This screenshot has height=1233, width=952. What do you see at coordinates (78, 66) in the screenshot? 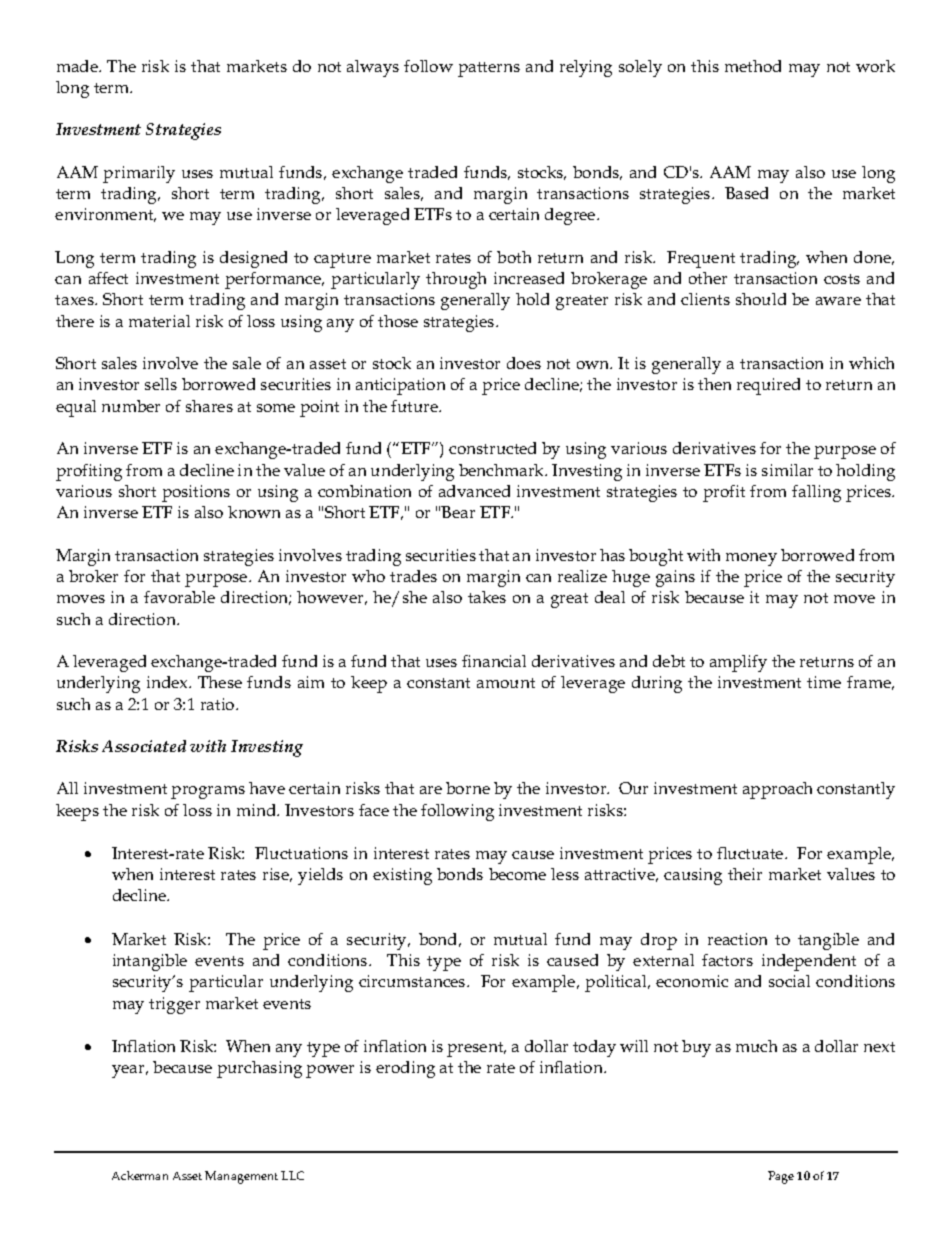
I see `made` at bounding box center [78, 66].
